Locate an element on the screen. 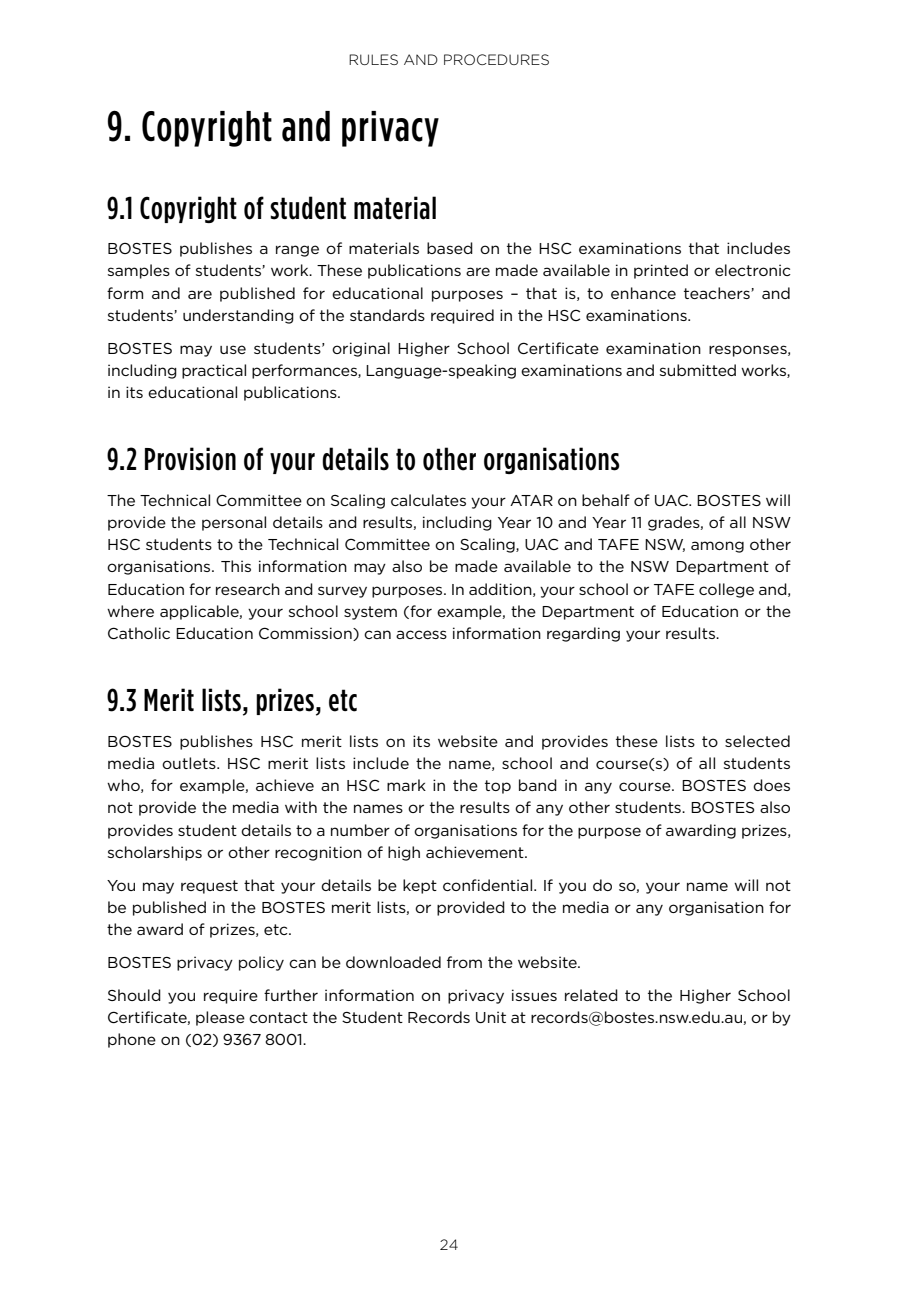 The image size is (924, 1314). related is located at coordinates (591, 995).
